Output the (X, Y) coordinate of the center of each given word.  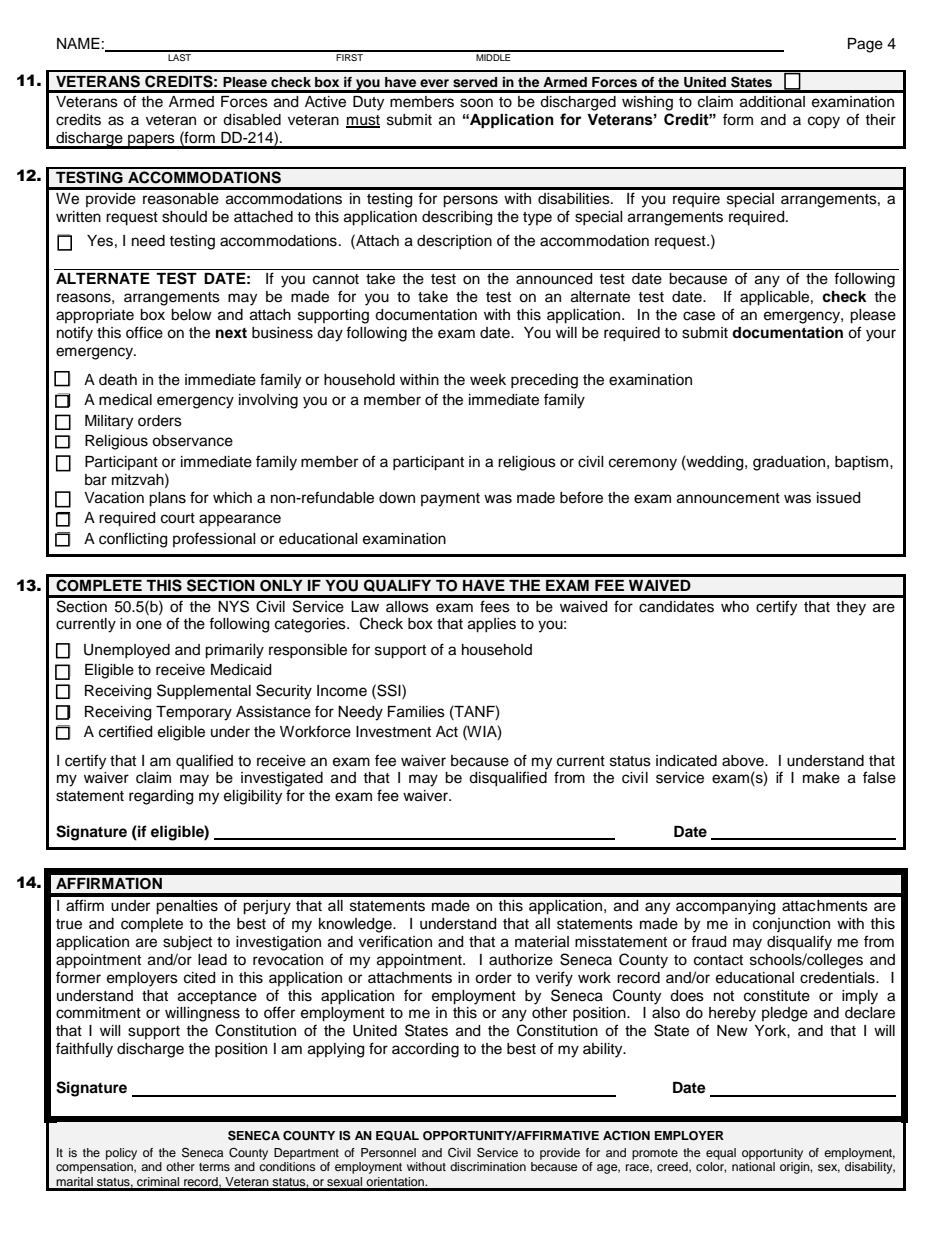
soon (476, 103)
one (149, 625)
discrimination (488, 1166)
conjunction (791, 925)
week (488, 380)
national (753, 1166)
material (542, 942)
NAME (78, 43)
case (699, 316)
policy (121, 1154)
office (144, 332)
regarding (161, 797)
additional (772, 102)
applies (492, 625)
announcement (728, 498)
